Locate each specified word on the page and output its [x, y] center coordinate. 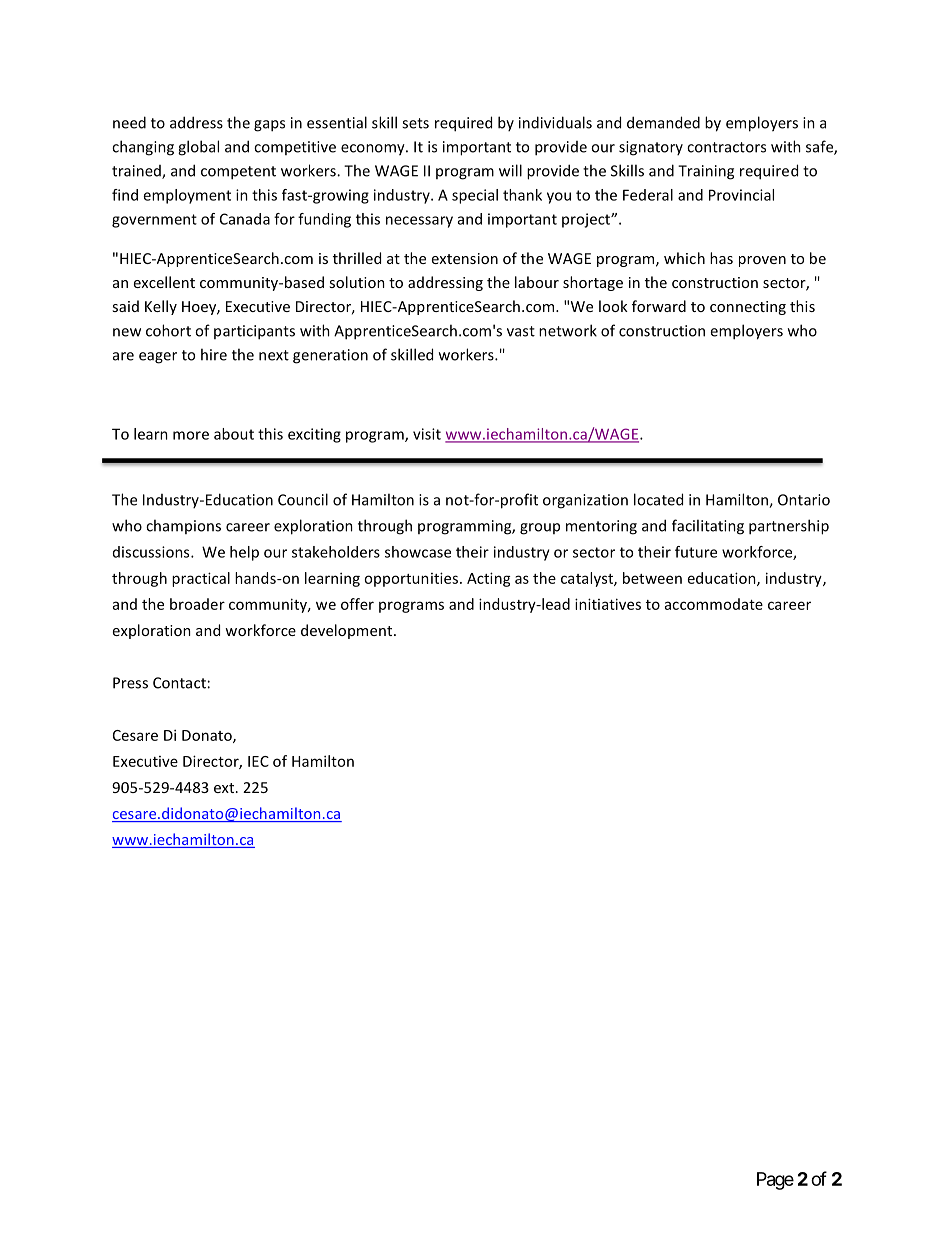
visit [427, 434]
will [510, 170]
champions [183, 526]
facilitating [708, 527]
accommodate [714, 604]
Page [775, 1181]
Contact [179, 683]
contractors [726, 147]
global [198, 148]
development [348, 631]
